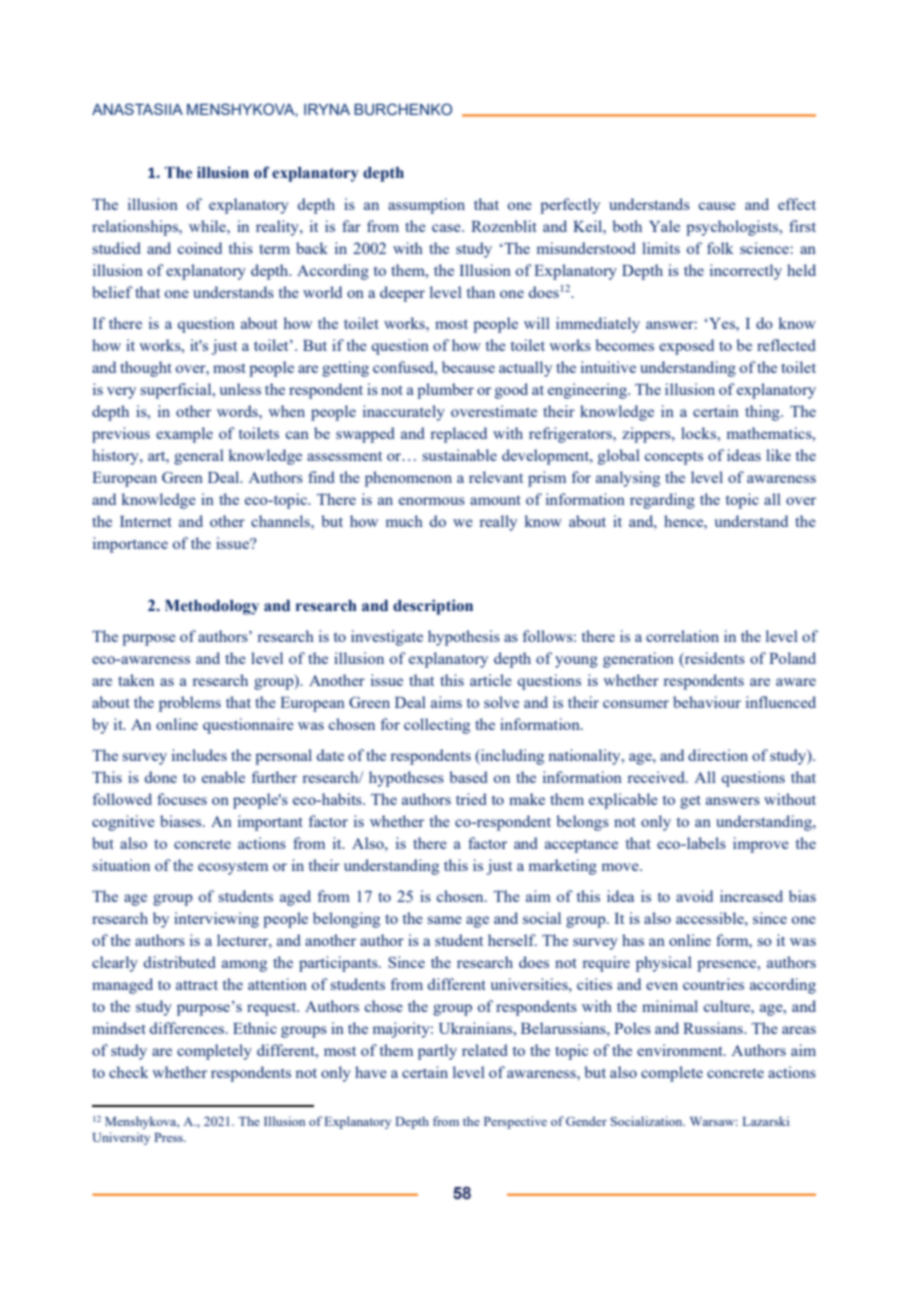 Image resolution: width=924 pixels, height=1308 pixels. Describe the element at coordinates (169, 1137) in the document. I see `Press` at that location.
